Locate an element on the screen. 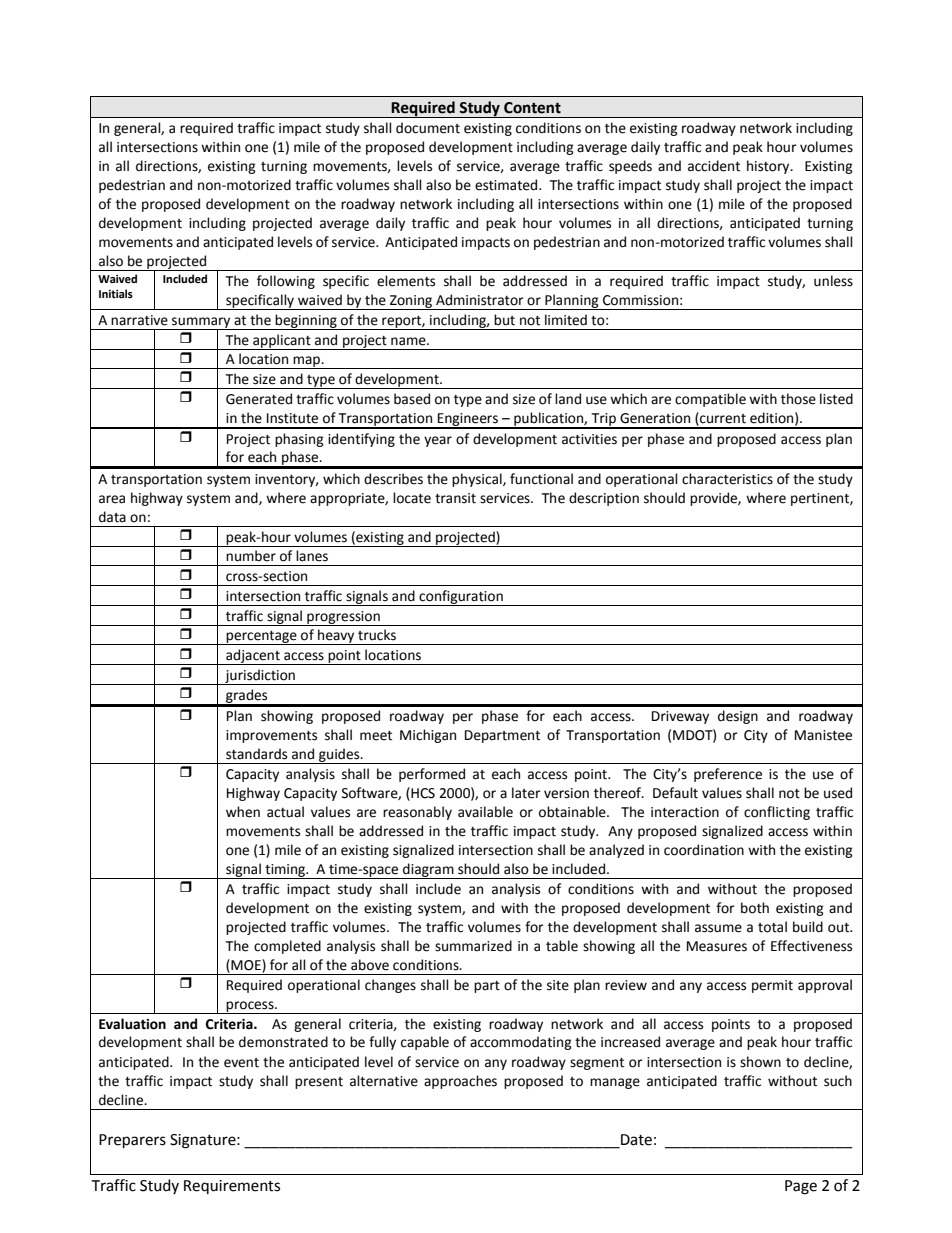 The width and height of the screenshot is (952, 1233). adjacent is located at coordinates (253, 657).
